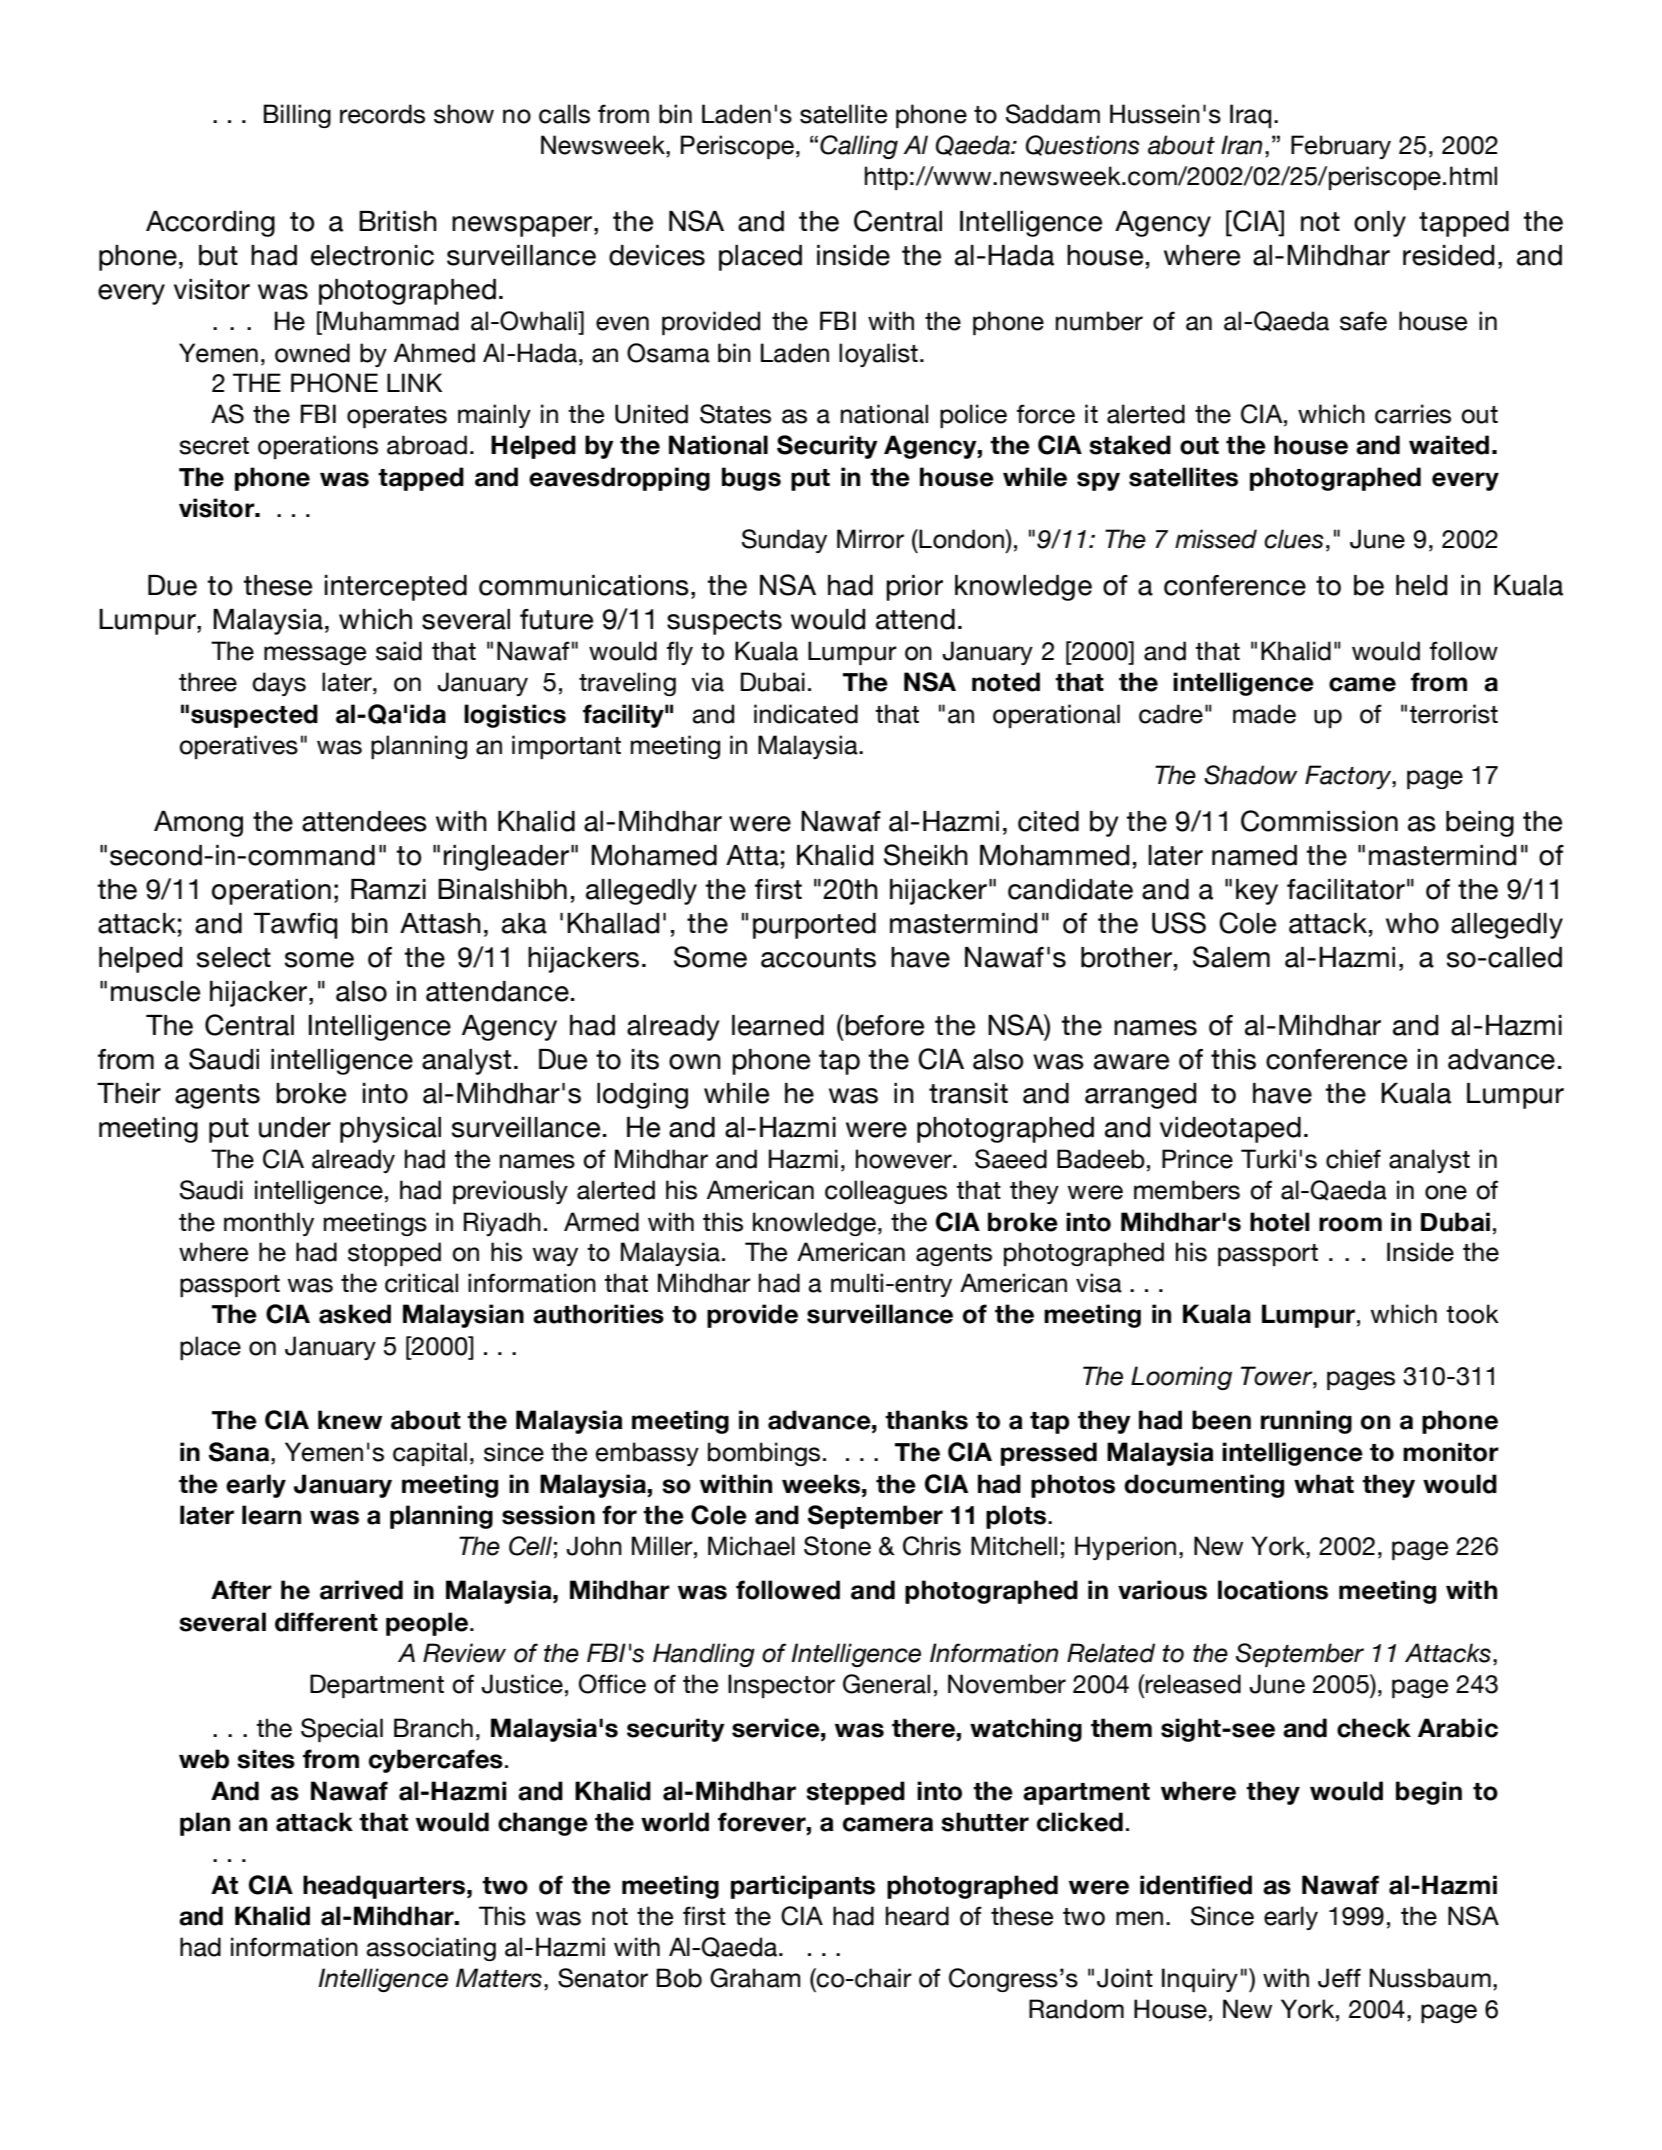 Image resolution: width=1662 pixels, height=2150 pixels. What do you see at coordinates (1294, 539) in the page?
I see `clues` at bounding box center [1294, 539].
